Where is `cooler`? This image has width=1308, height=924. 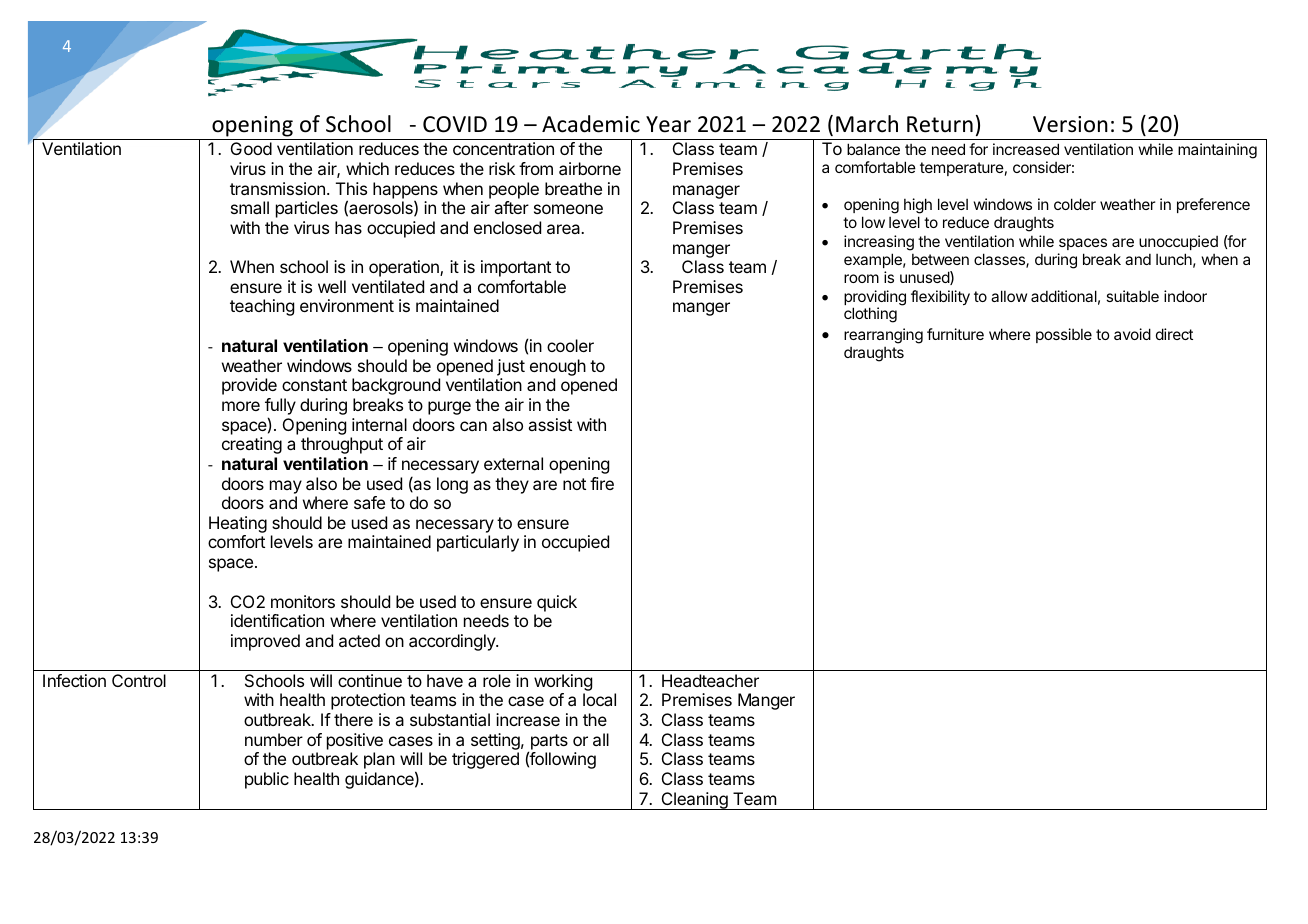 cooler is located at coordinates (570, 345).
